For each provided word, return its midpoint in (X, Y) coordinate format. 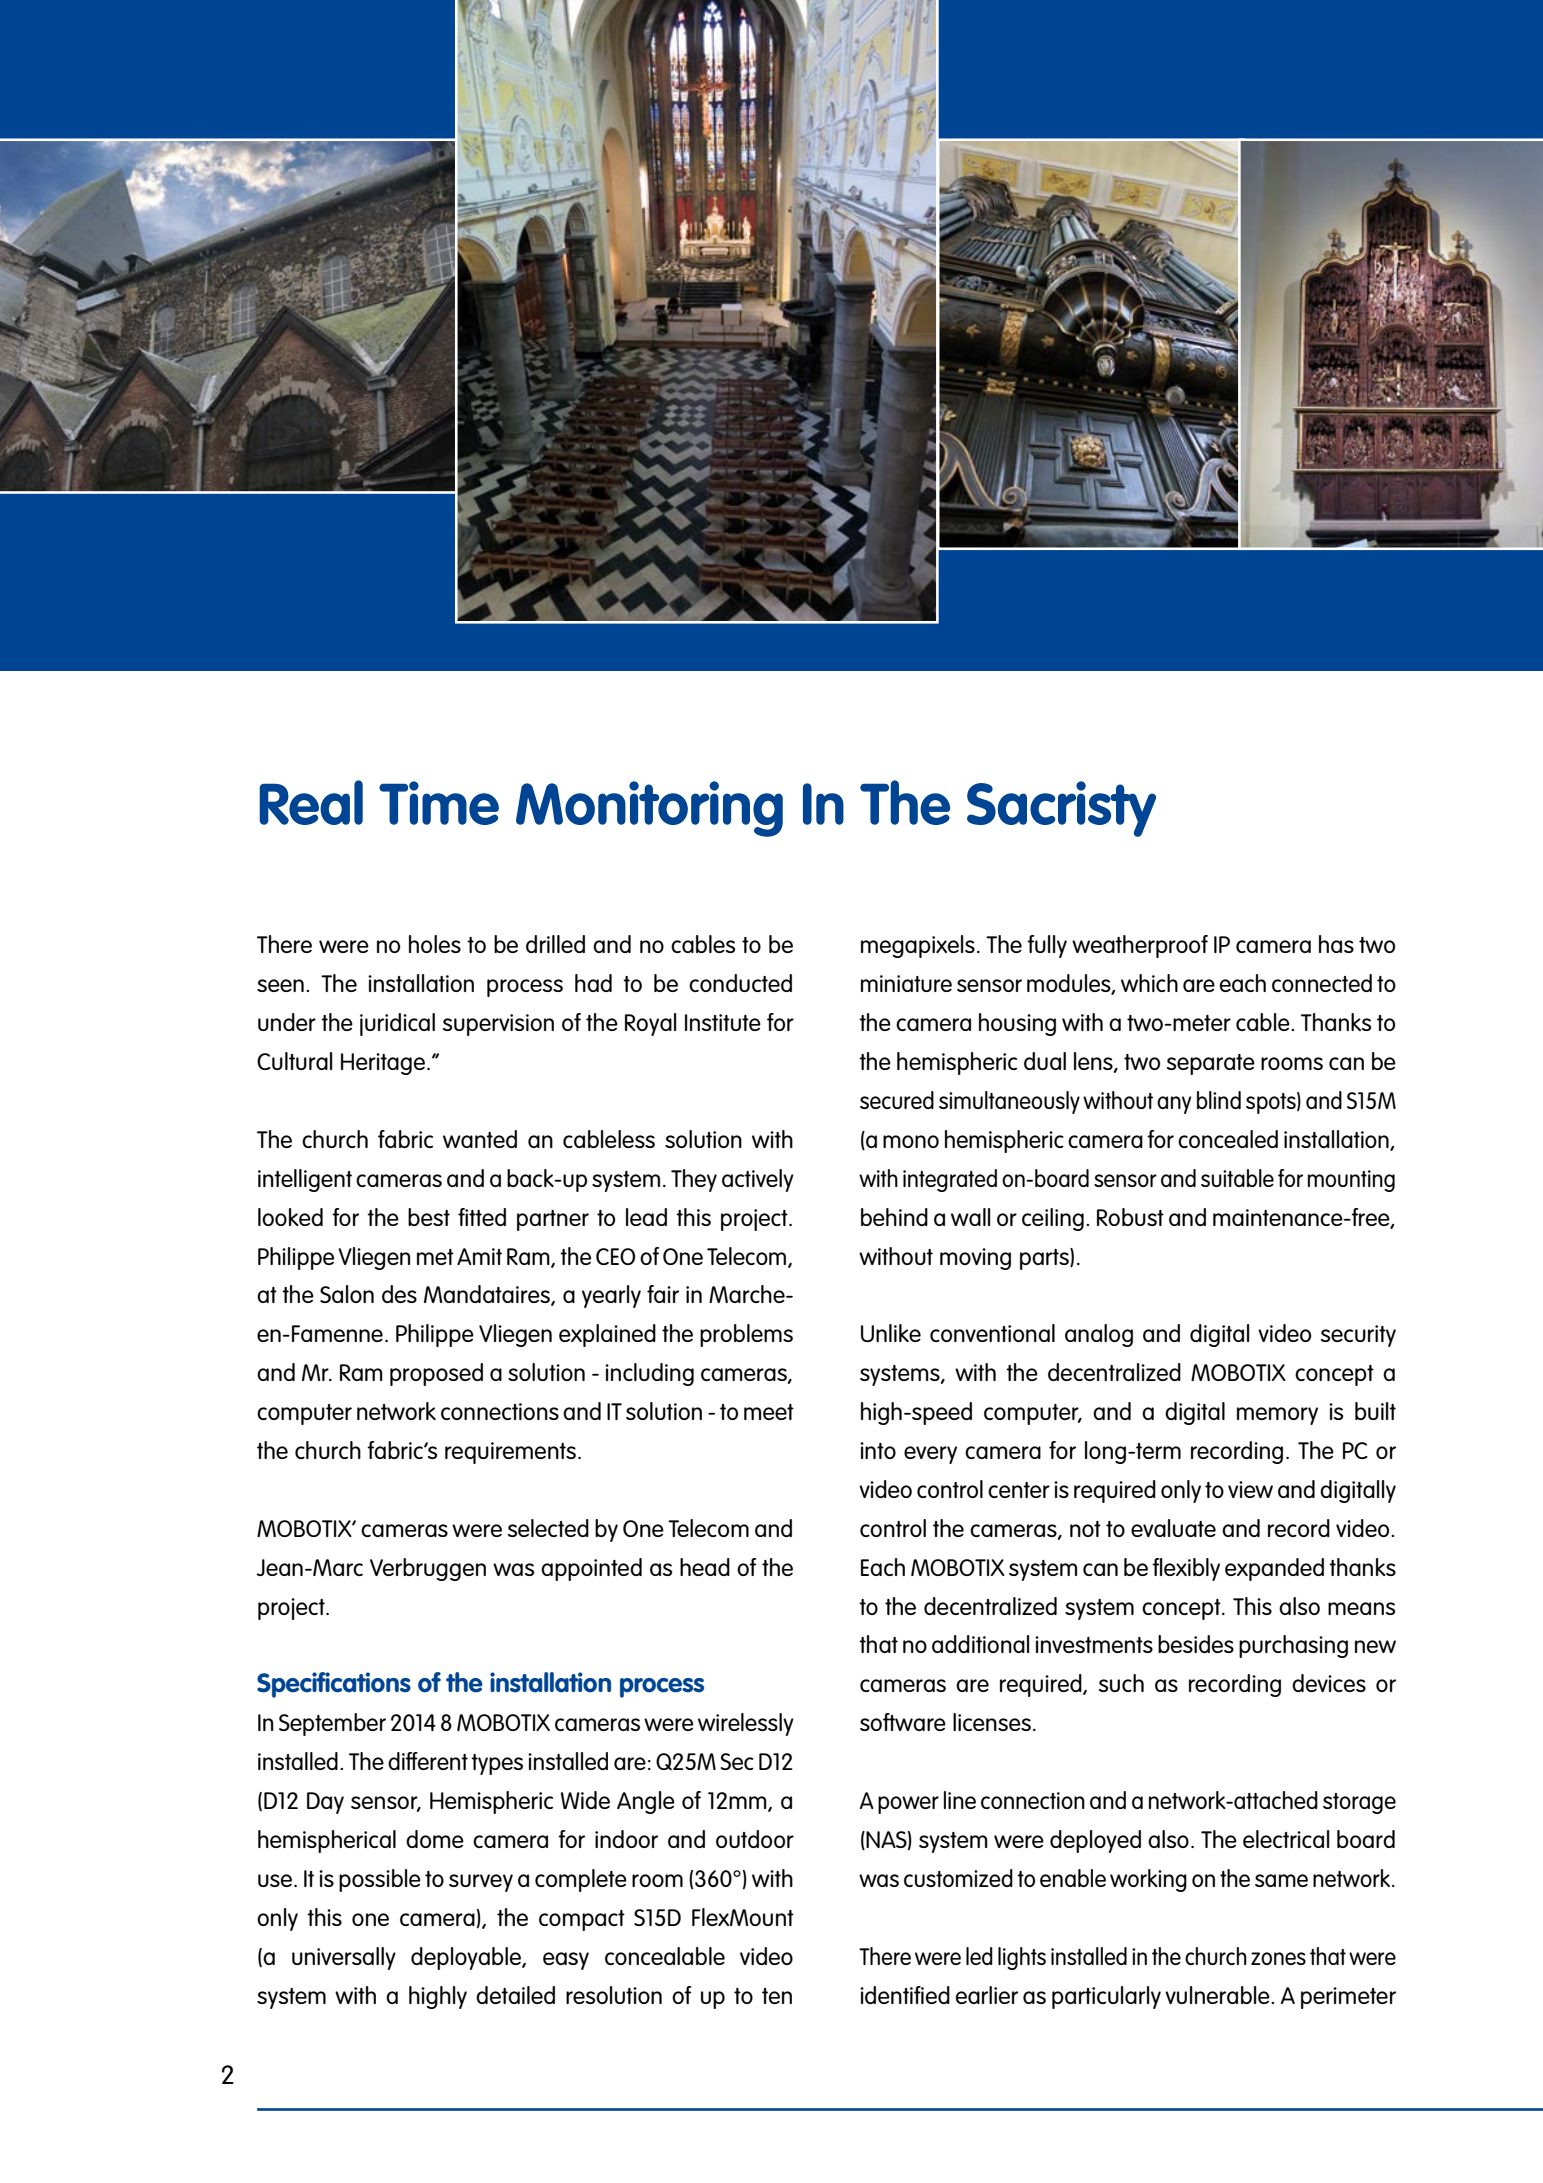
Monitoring (649, 809)
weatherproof (1140, 946)
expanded (1274, 1569)
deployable (467, 1958)
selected (548, 1528)
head (705, 1567)
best (429, 1217)
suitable (1237, 1178)
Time (439, 803)
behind (894, 1217)
